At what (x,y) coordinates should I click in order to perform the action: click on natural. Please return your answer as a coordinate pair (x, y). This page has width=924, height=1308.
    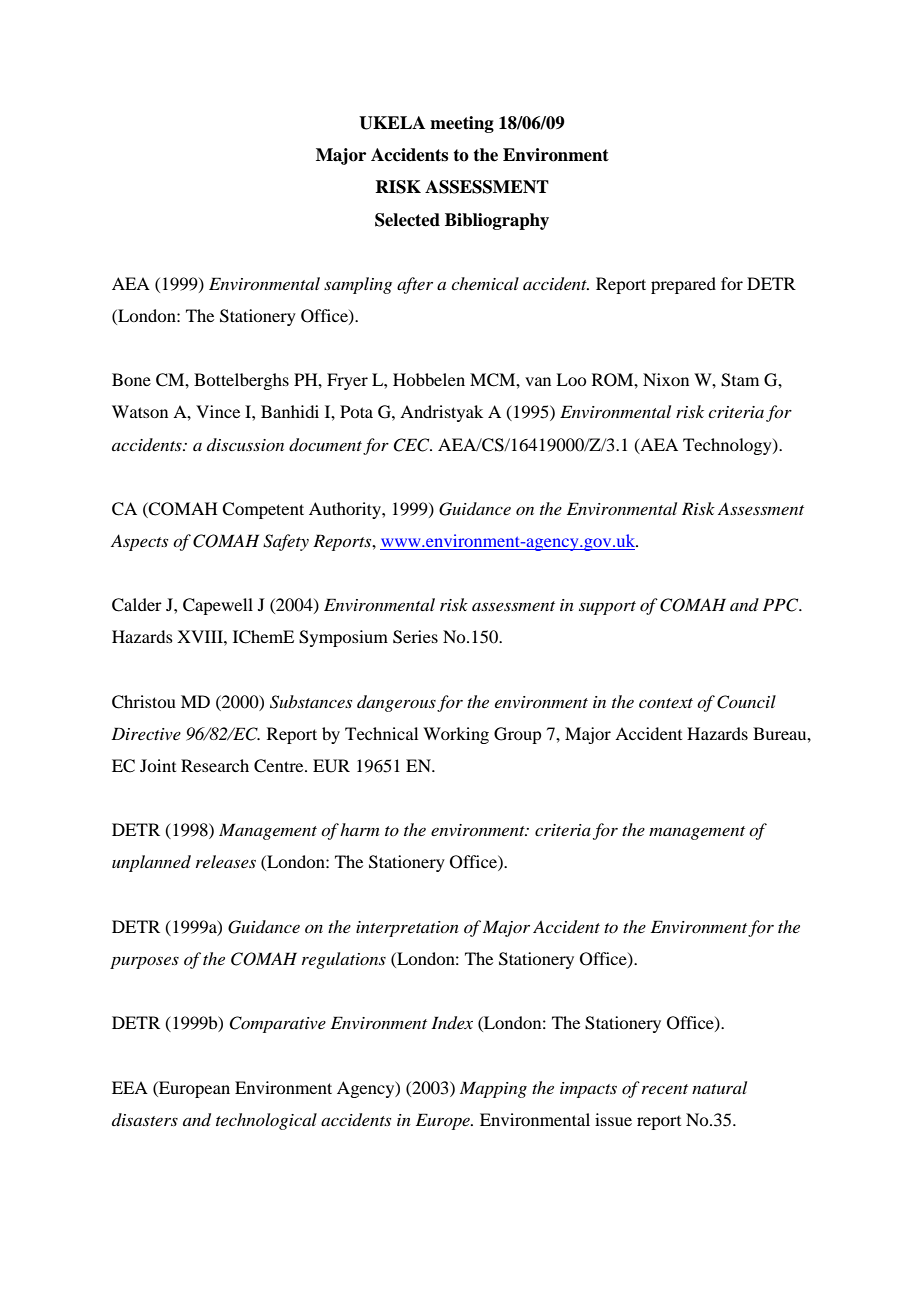
    Looking at the image, I should click on (719, 1087).
